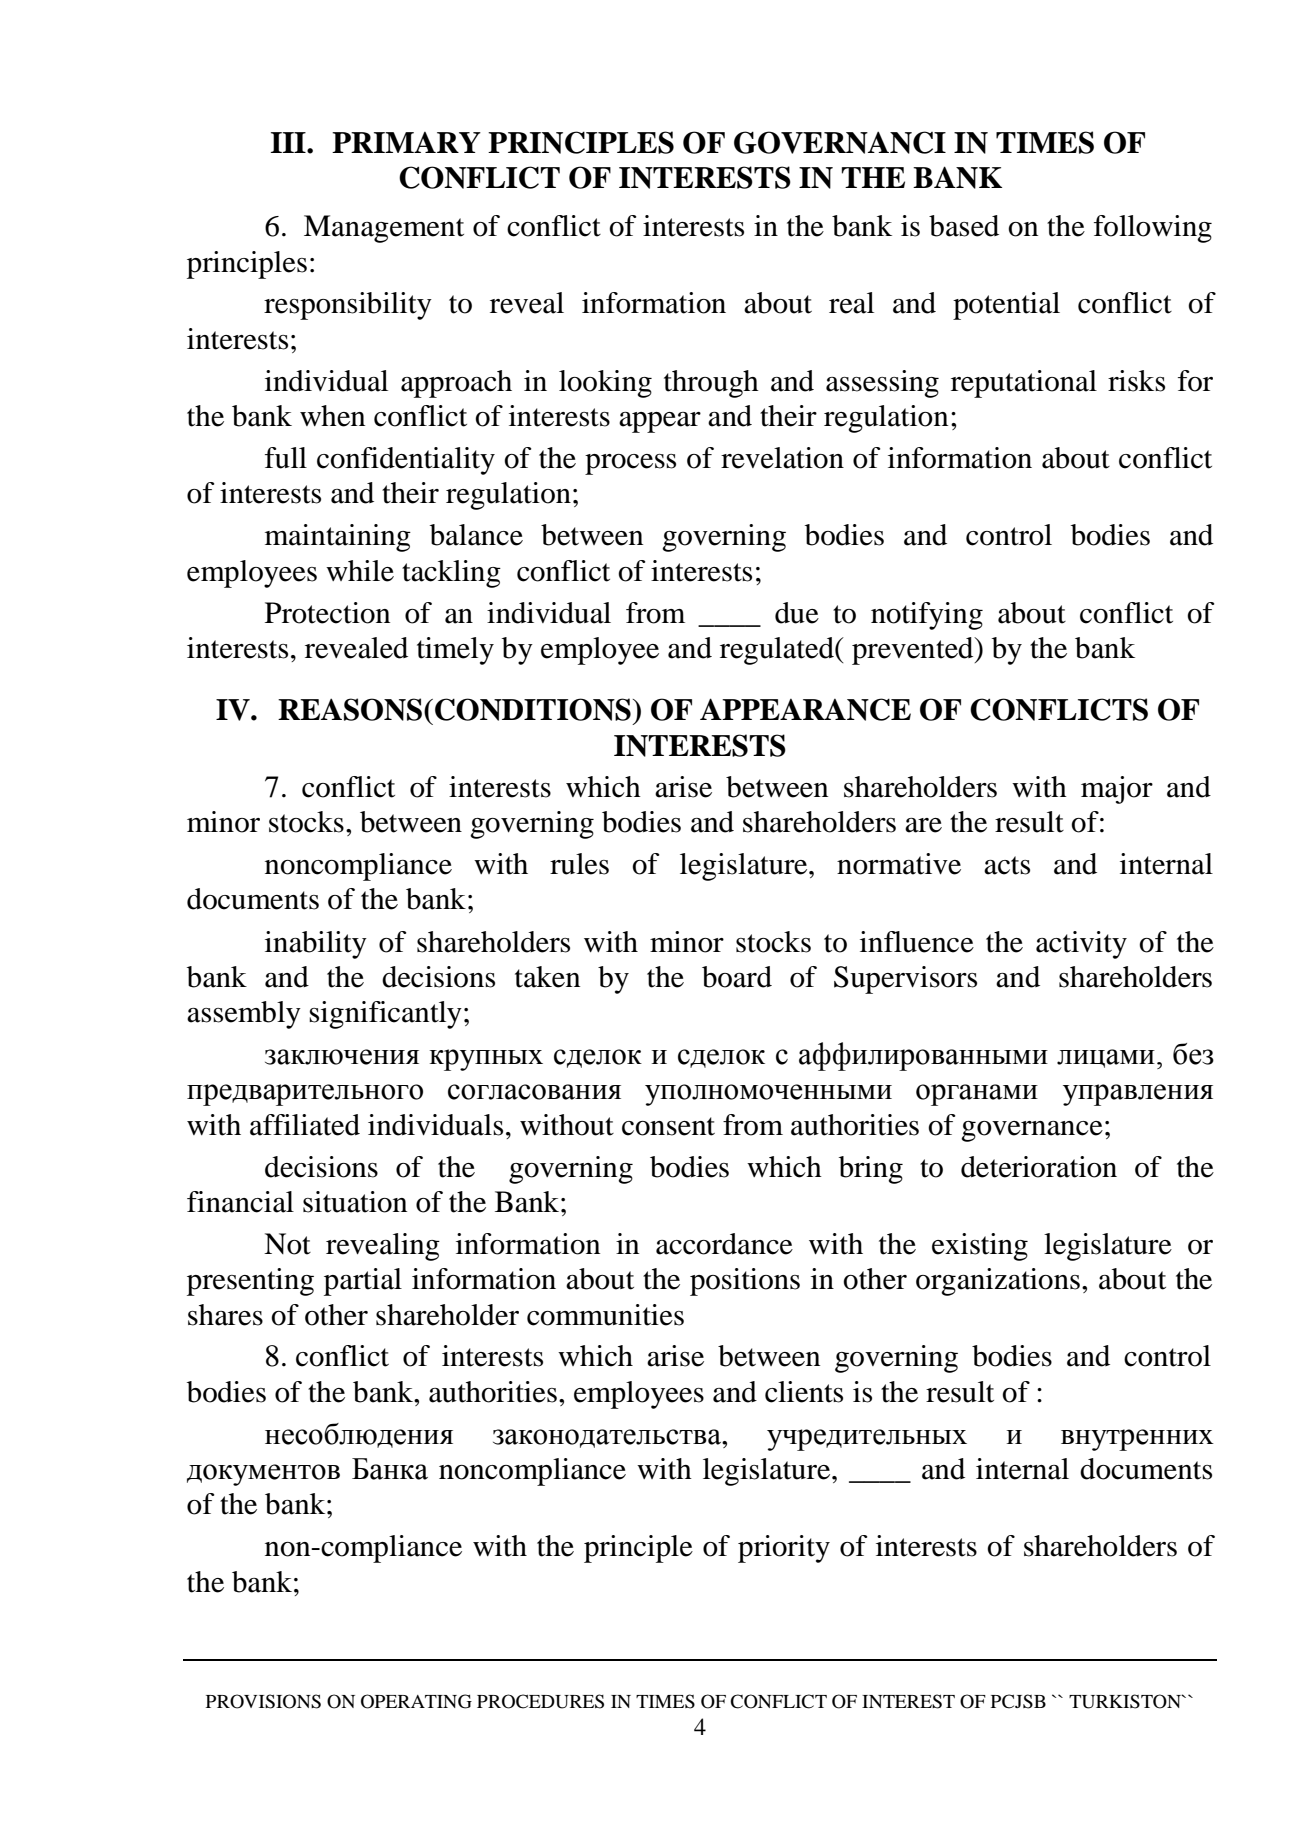 The image size is (1307, 1848). I want to click on activity, so click(1081, 945).
